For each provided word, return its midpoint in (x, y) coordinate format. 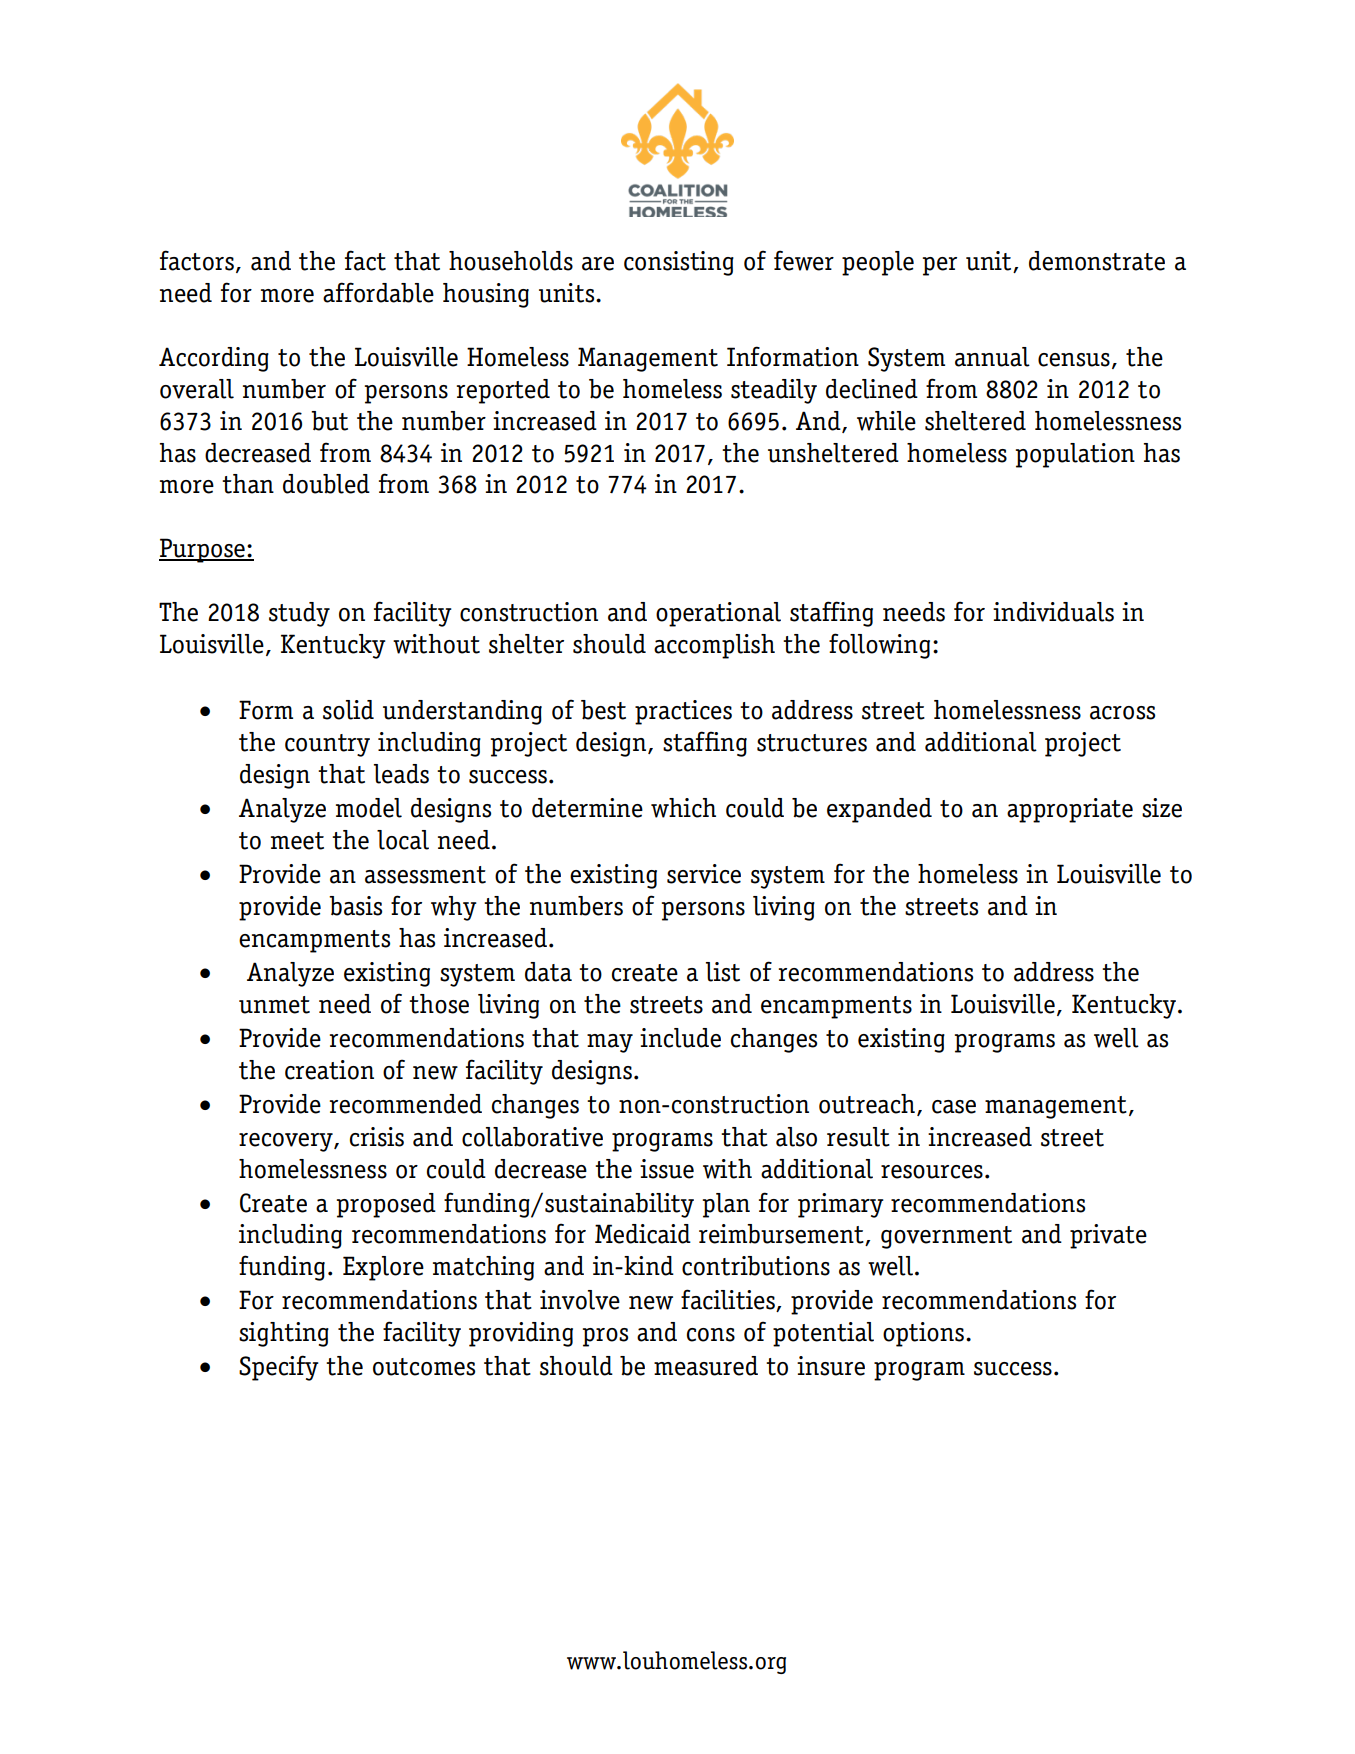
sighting (284, 1334)
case (954, 1107)
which (683, 808)
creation (329, 1070)
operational (718, 614)
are (598, 264)
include (680, 1038)
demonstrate (1097, 261)
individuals (1053, 612)
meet (297, 841)
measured (706, 1366)
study (299, 614)
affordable (378, 292)
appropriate (1070, 810)
